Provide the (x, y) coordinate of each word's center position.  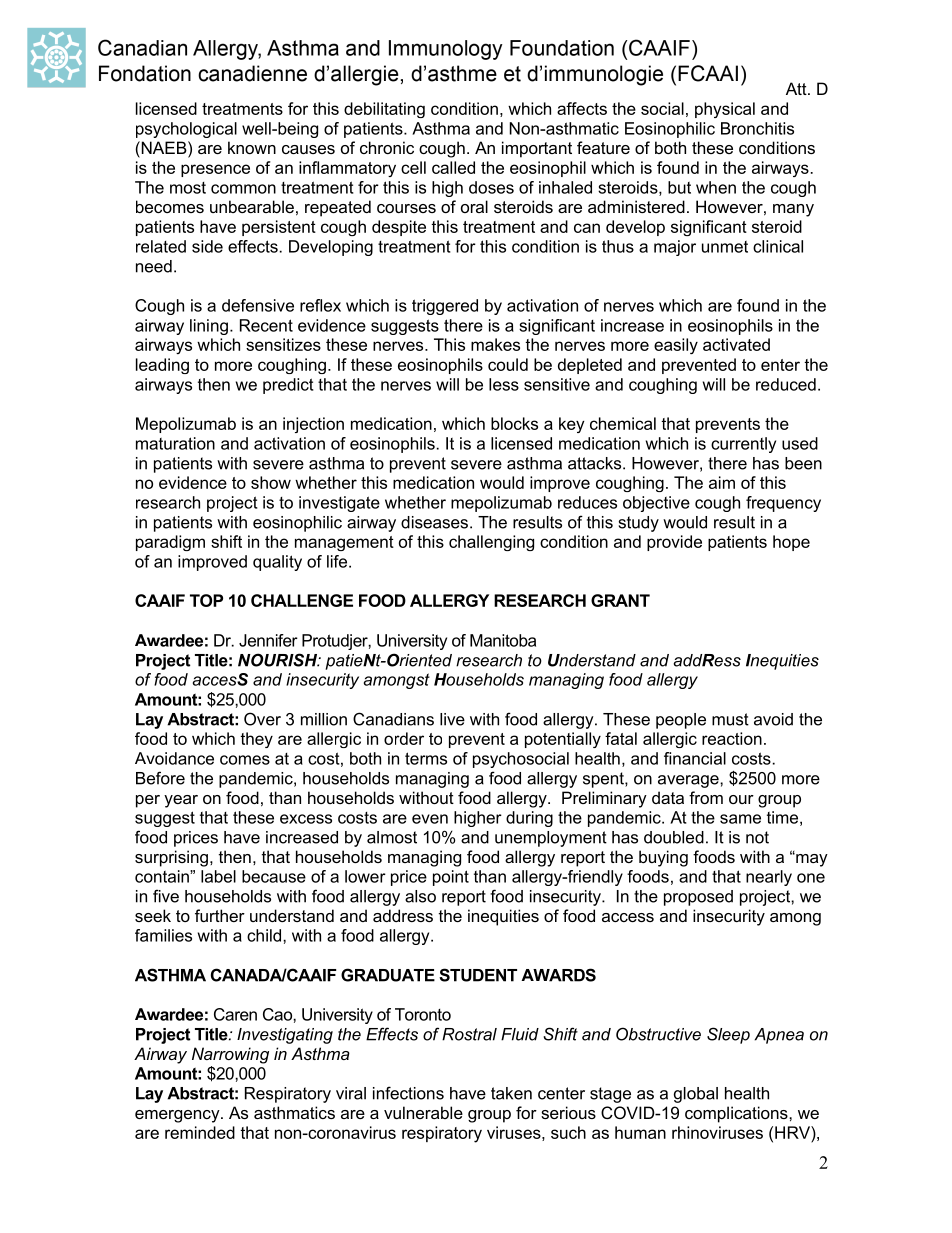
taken (511, 1093)
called (453, 167)
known (252, 147)
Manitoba (503, 640)
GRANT (620, 600)
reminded (200, 1132)
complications (737, 1114)
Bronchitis (757, 128)
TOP (206, 600)
